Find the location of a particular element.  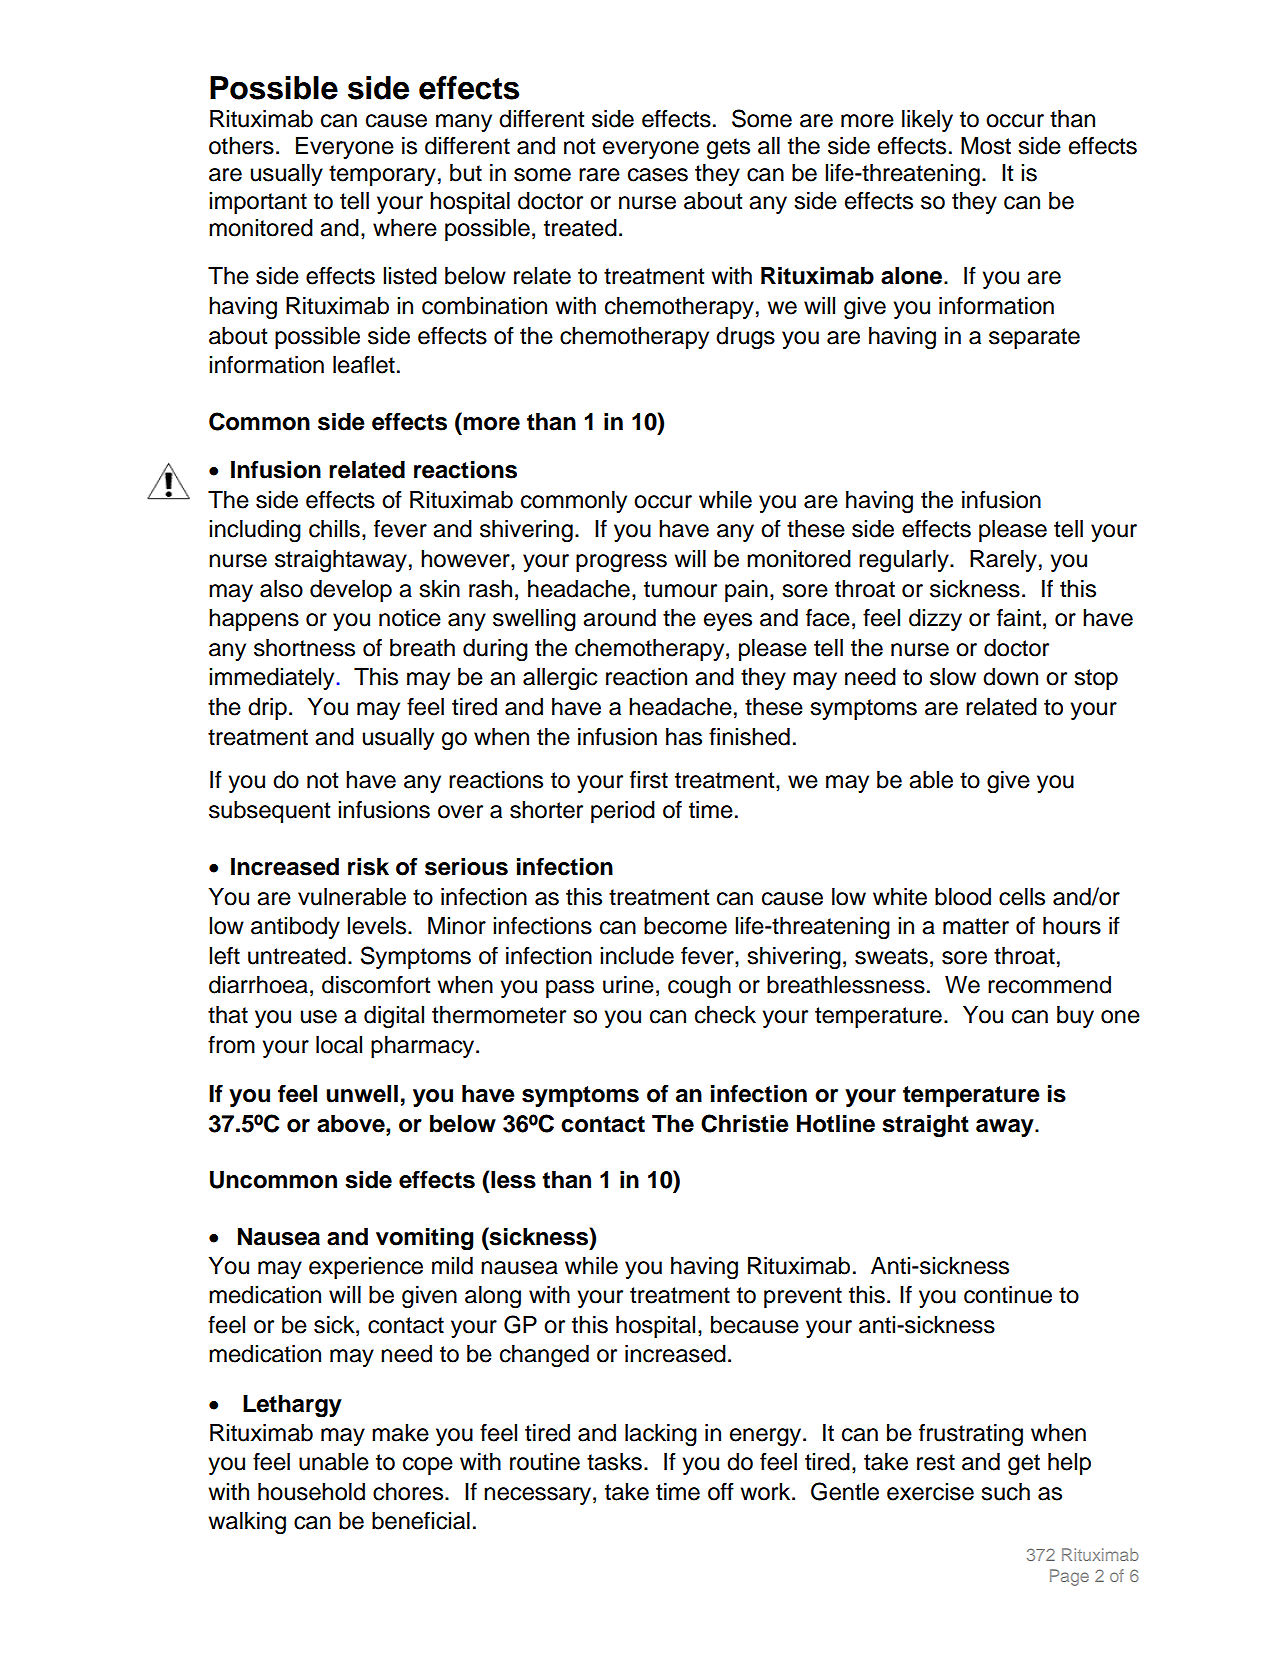

has is located at coordinates (684, 737).
